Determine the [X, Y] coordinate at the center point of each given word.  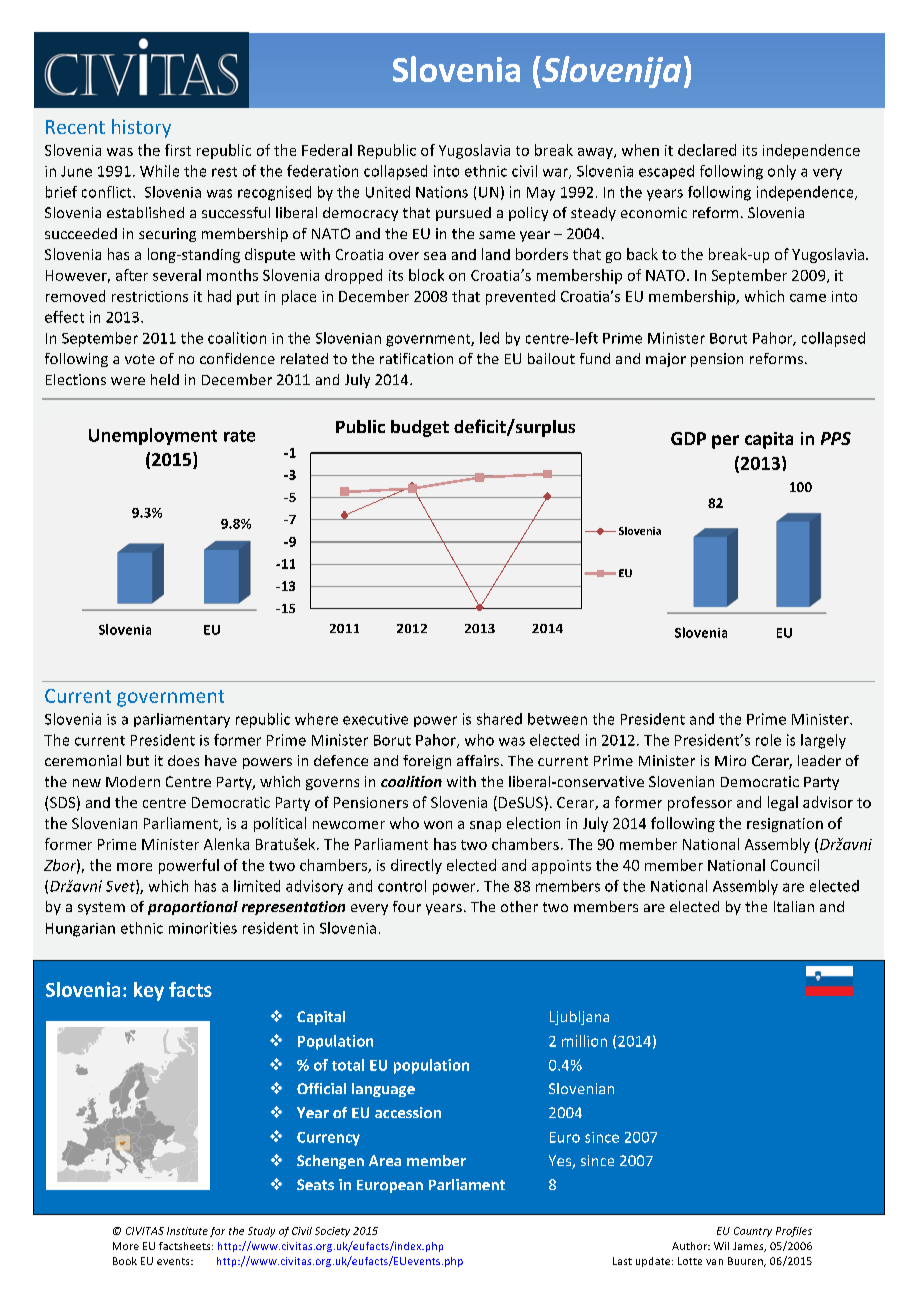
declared [707, 150]
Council [795, 865]
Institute [187, 1231]
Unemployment [153, 436]
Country [753, 1232]
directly [416, 866]
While [159, 171]
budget [420, 428]
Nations [442, 192]
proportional [193, 908]
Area [385, 1160]
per [725, 442]
